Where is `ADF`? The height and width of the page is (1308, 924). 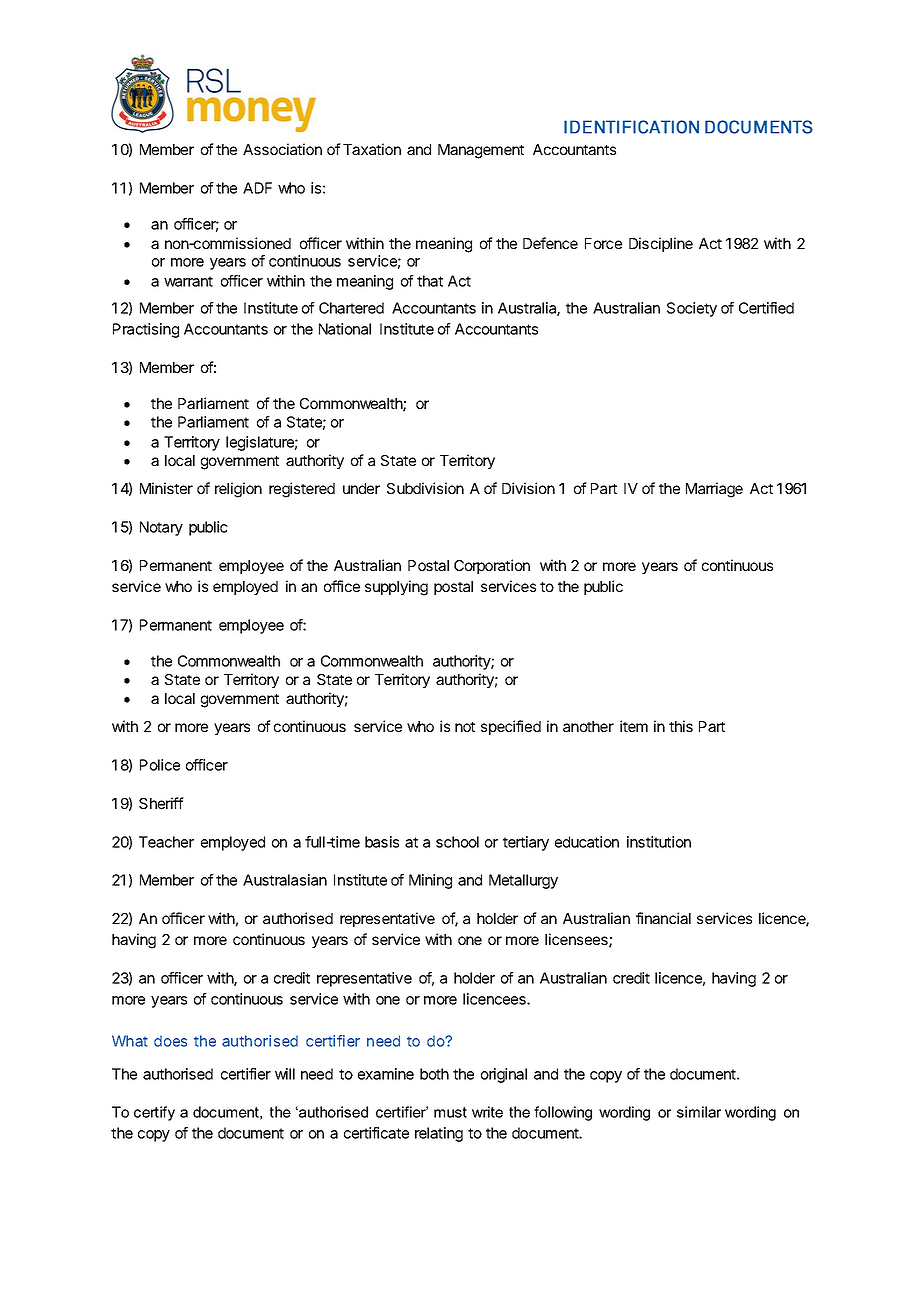
ADF is located at coordinates (257, 188).
